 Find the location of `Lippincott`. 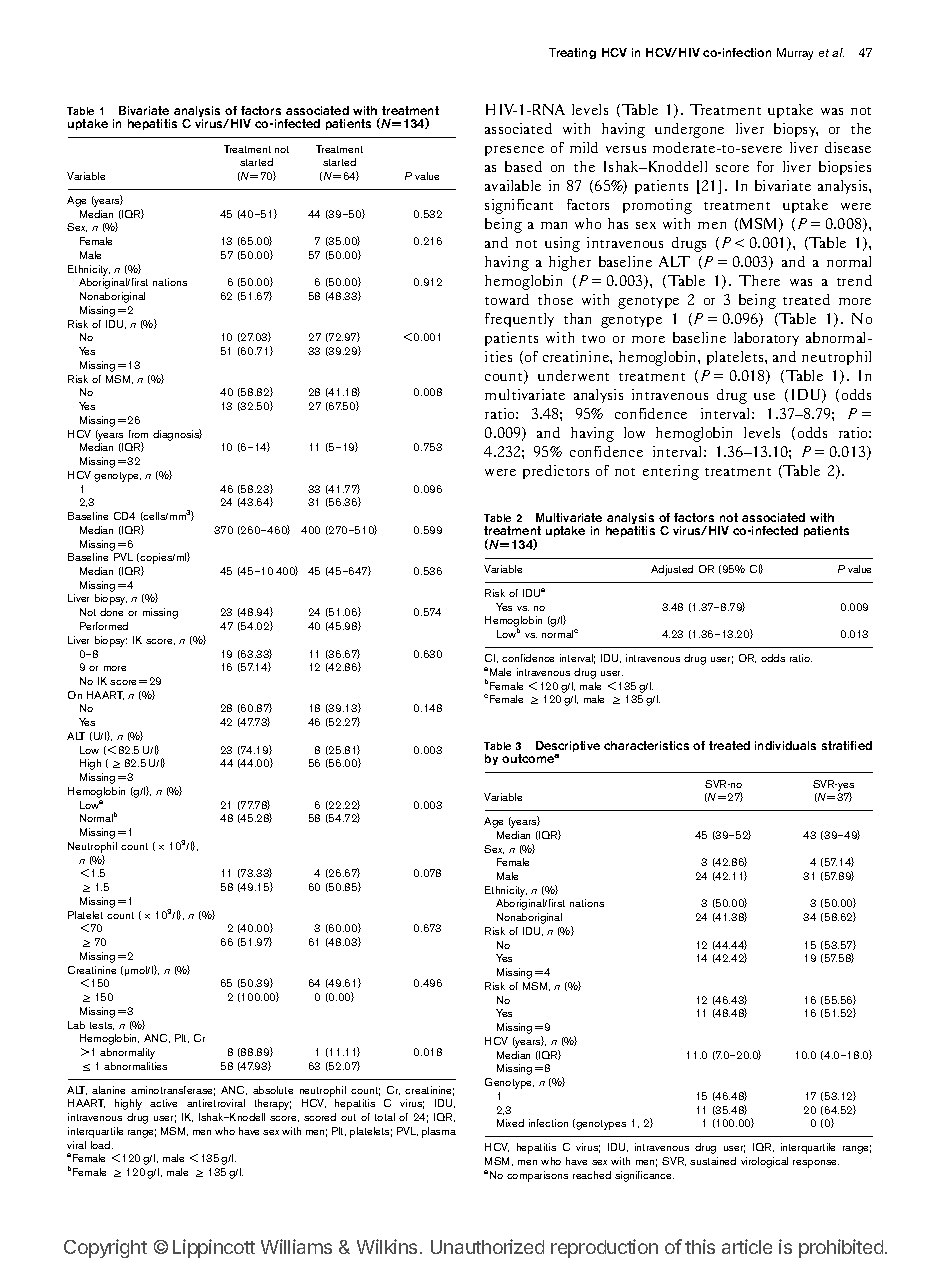

Lippincott is located at coordinates (214, 1248).
